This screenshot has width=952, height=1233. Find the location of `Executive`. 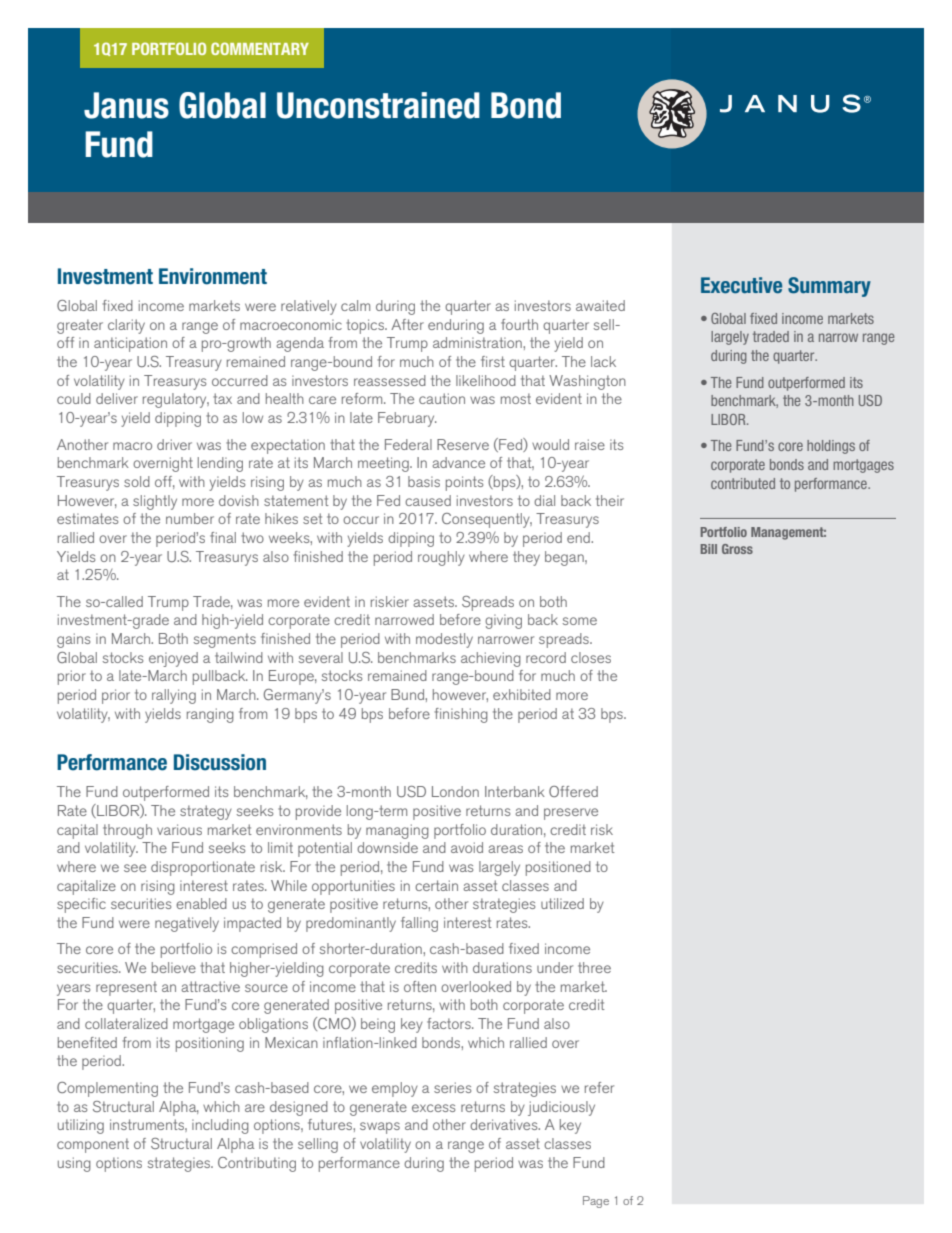

Executive is located at coordinates (741, 285).
